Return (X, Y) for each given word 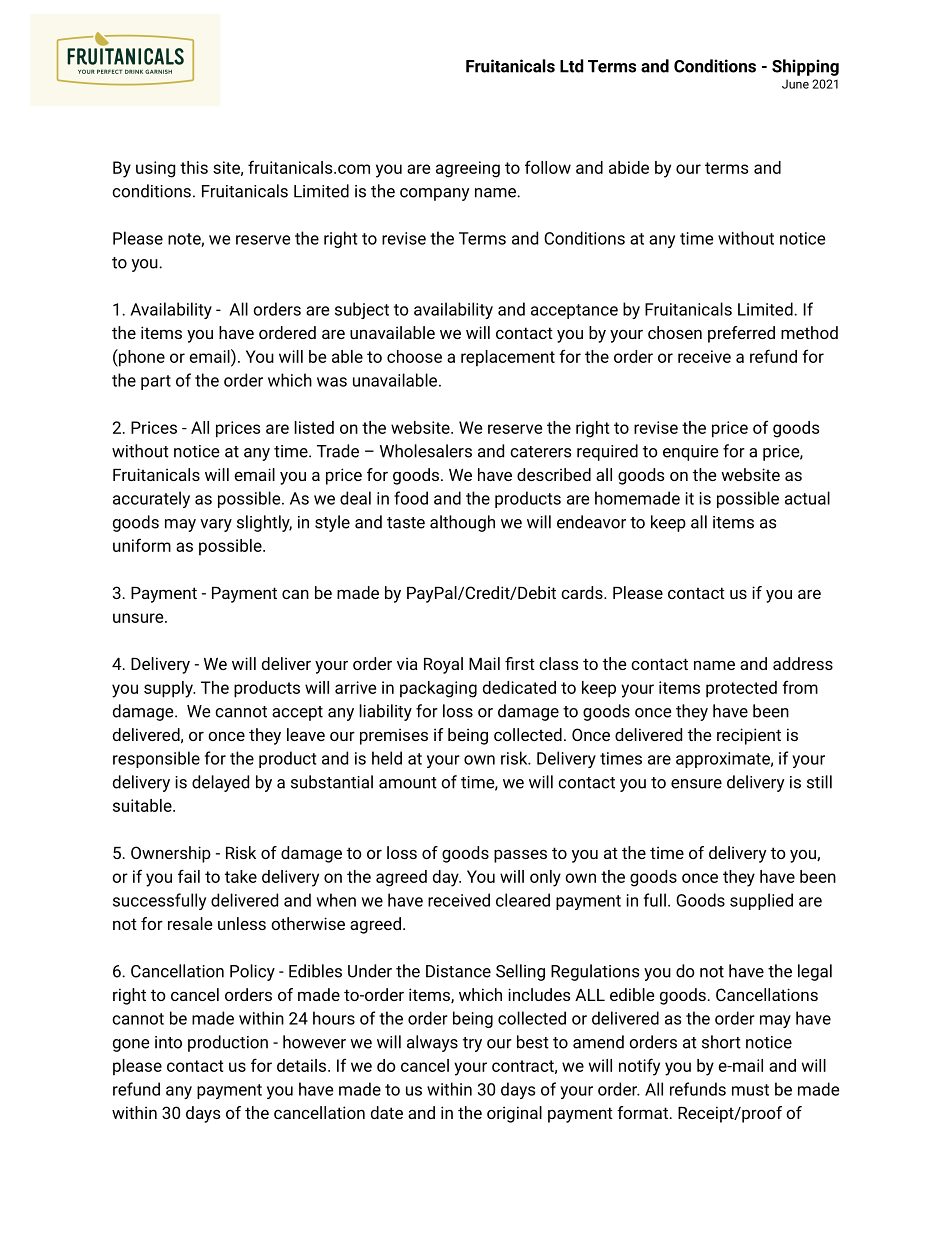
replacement (508, 358)
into (168, 1042)
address (803, 663)
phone (141, 358)
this (194, 167)
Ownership (171, 854)
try (472, 1044)
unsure (139, 618)
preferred (741, 334)
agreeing (468, 169)
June (795, 84)
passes (520, 856)
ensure (696, 784)
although (462, 523)
